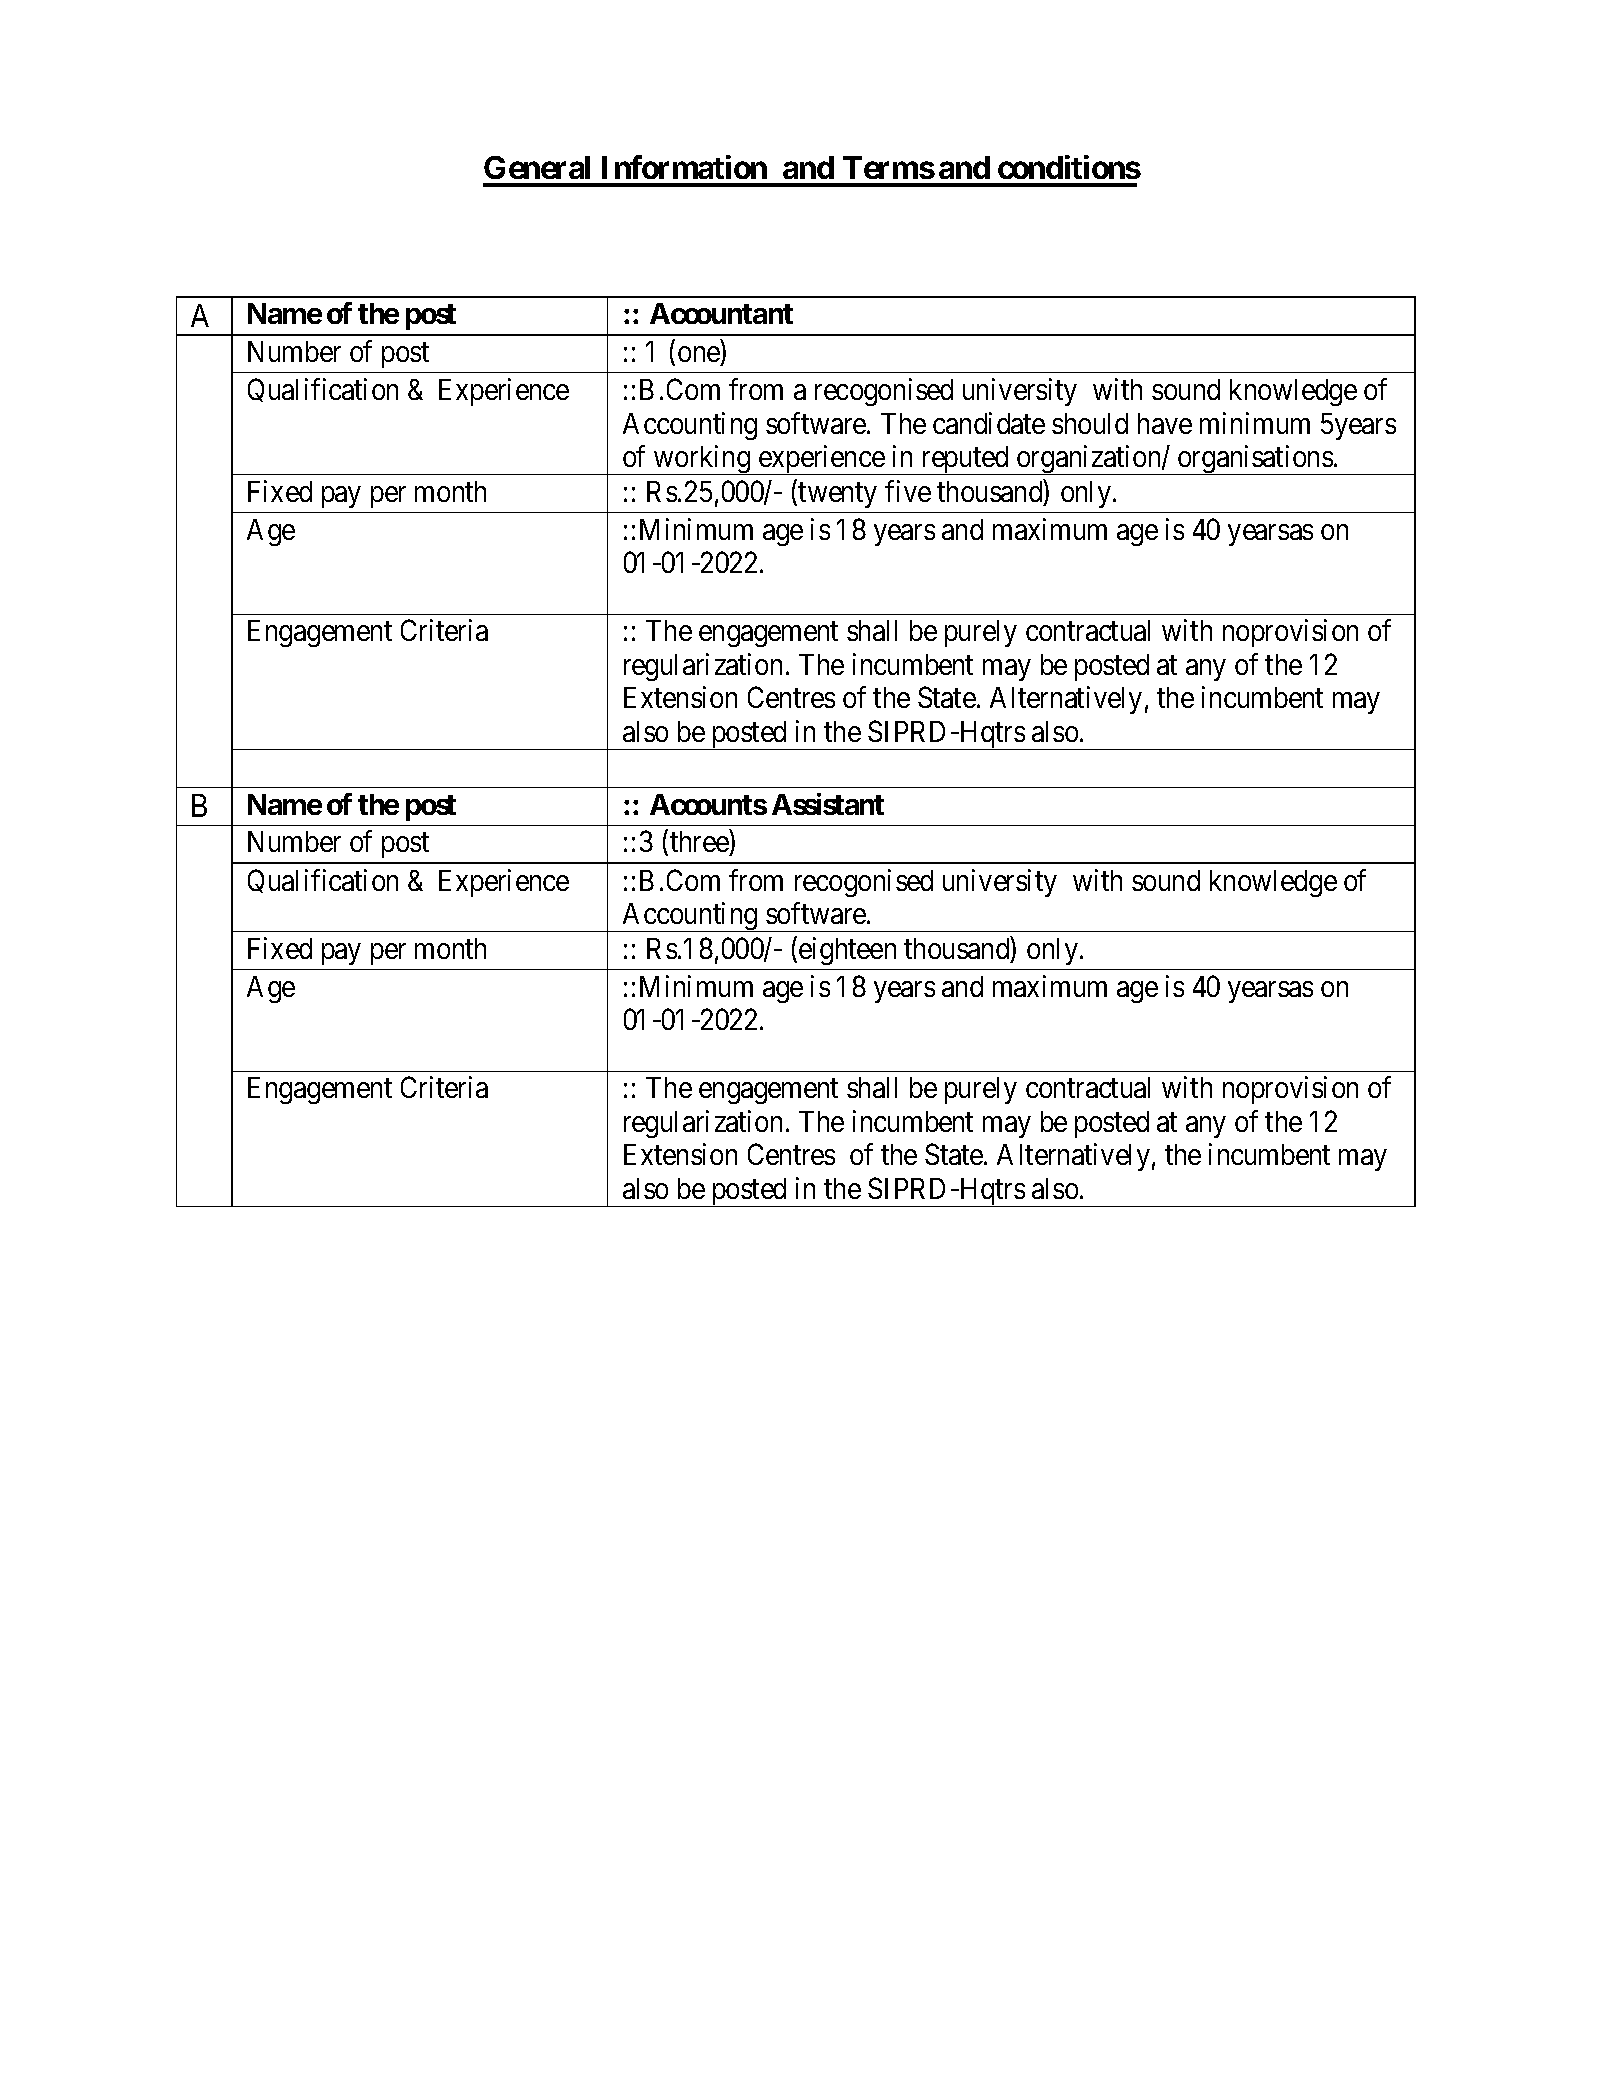  Describe the element at coordinates (989, 423) in the page. I see `candidate` at that location.
